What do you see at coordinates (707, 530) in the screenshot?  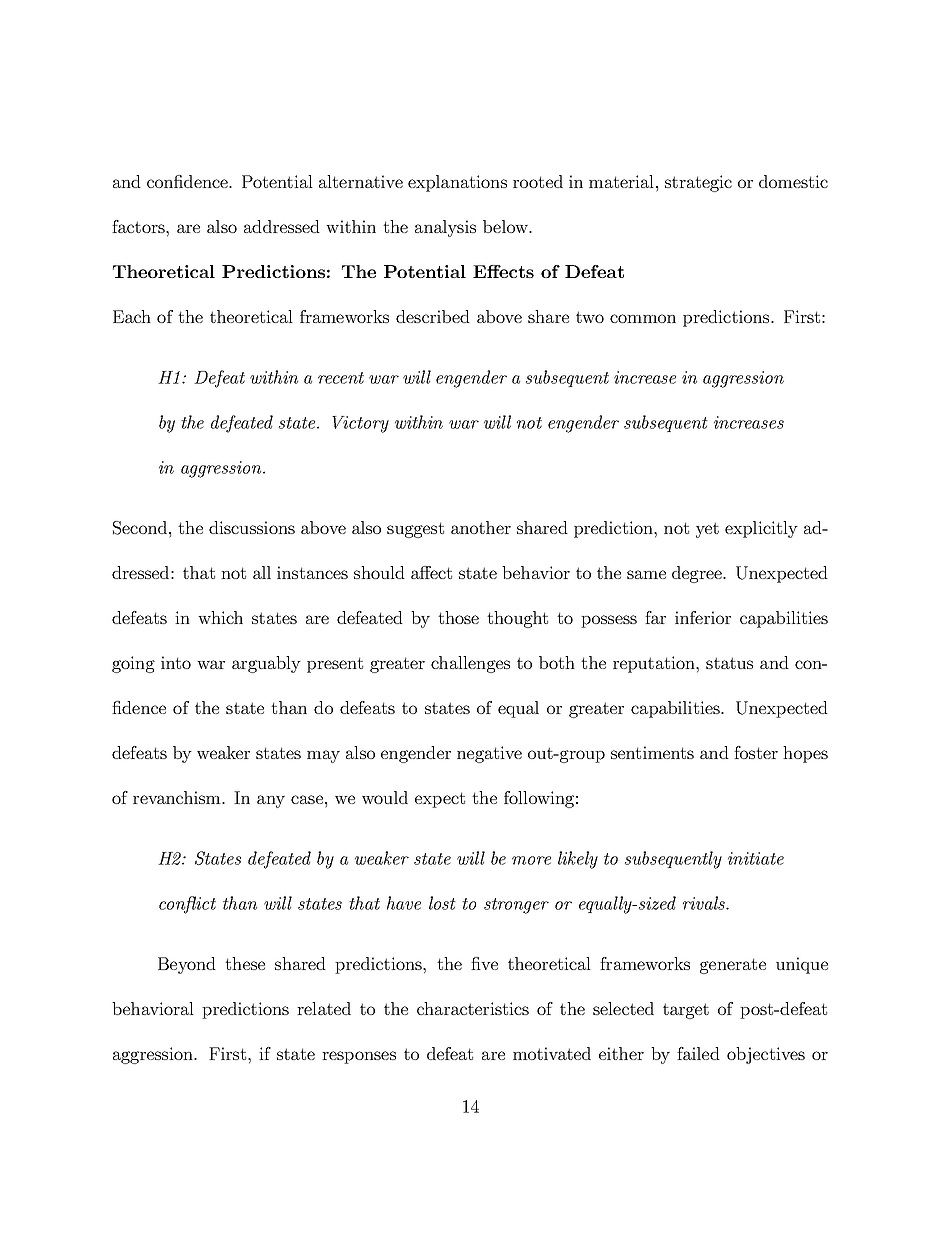 I see `yet` at bounding box center [707, 530].
